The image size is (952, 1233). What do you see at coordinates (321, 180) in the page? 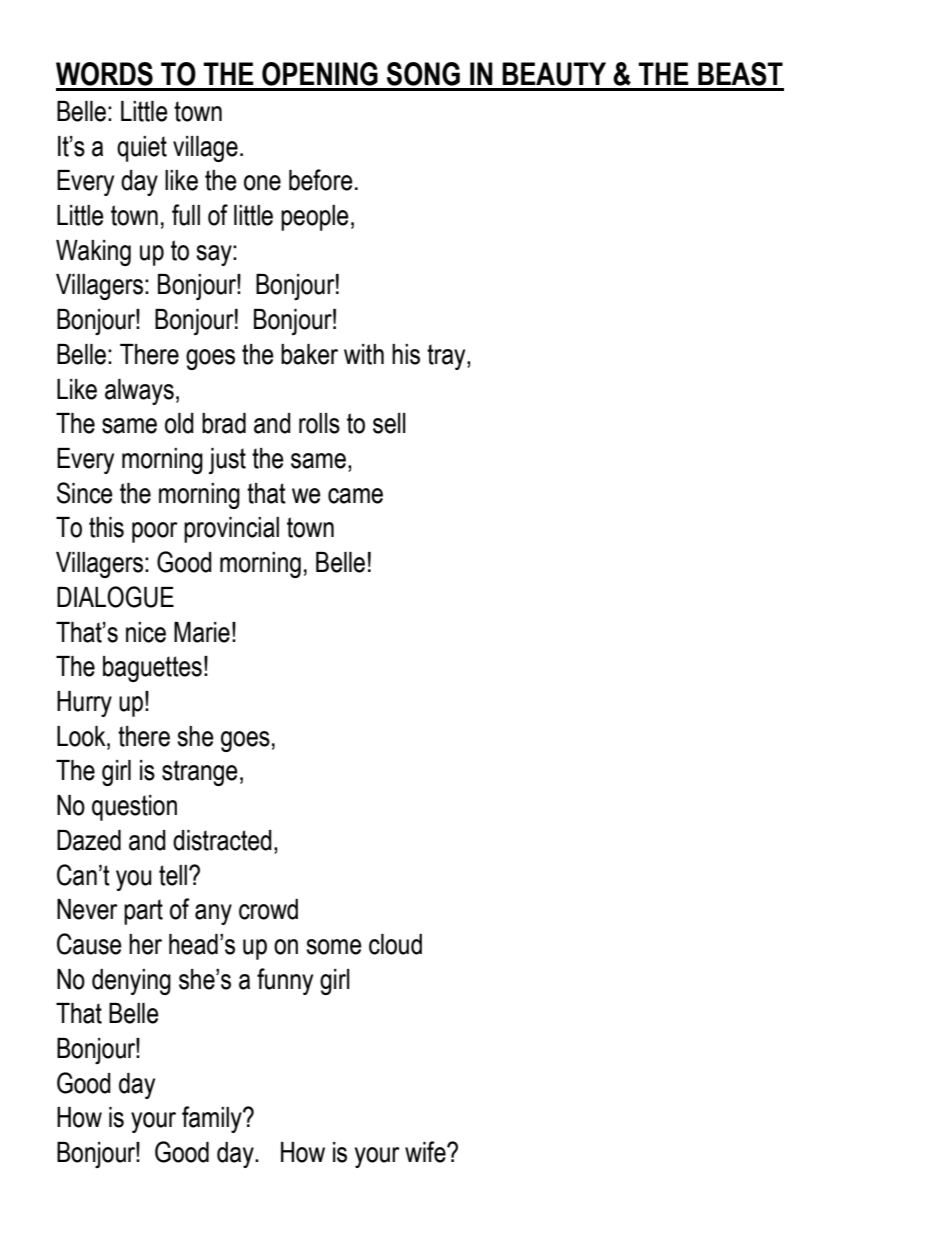
I see `before` at bounding box center [321, 180].
